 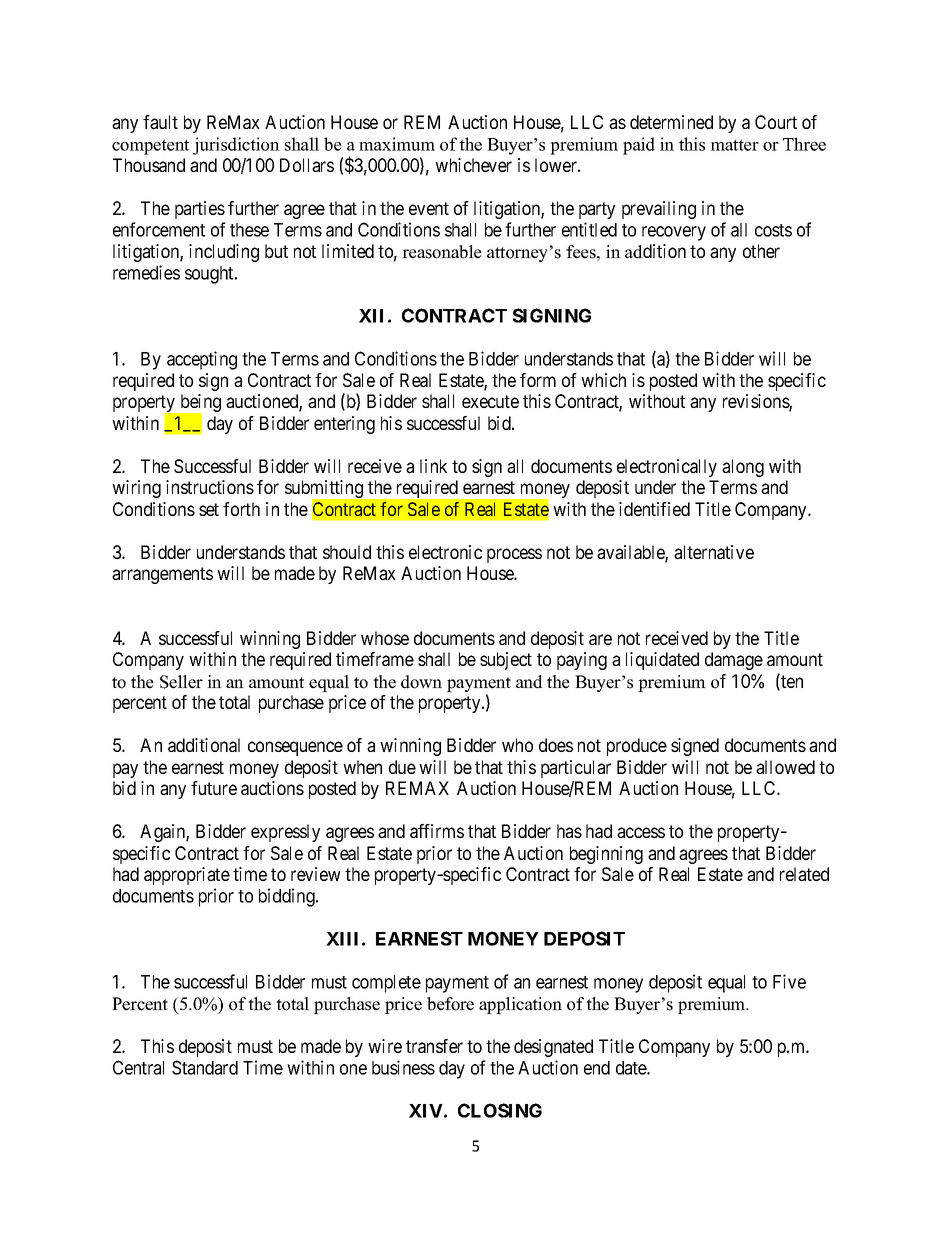 What do you see at coordinates (402, 767) in the image?
I see `due` at bounding box center [402, 767].
